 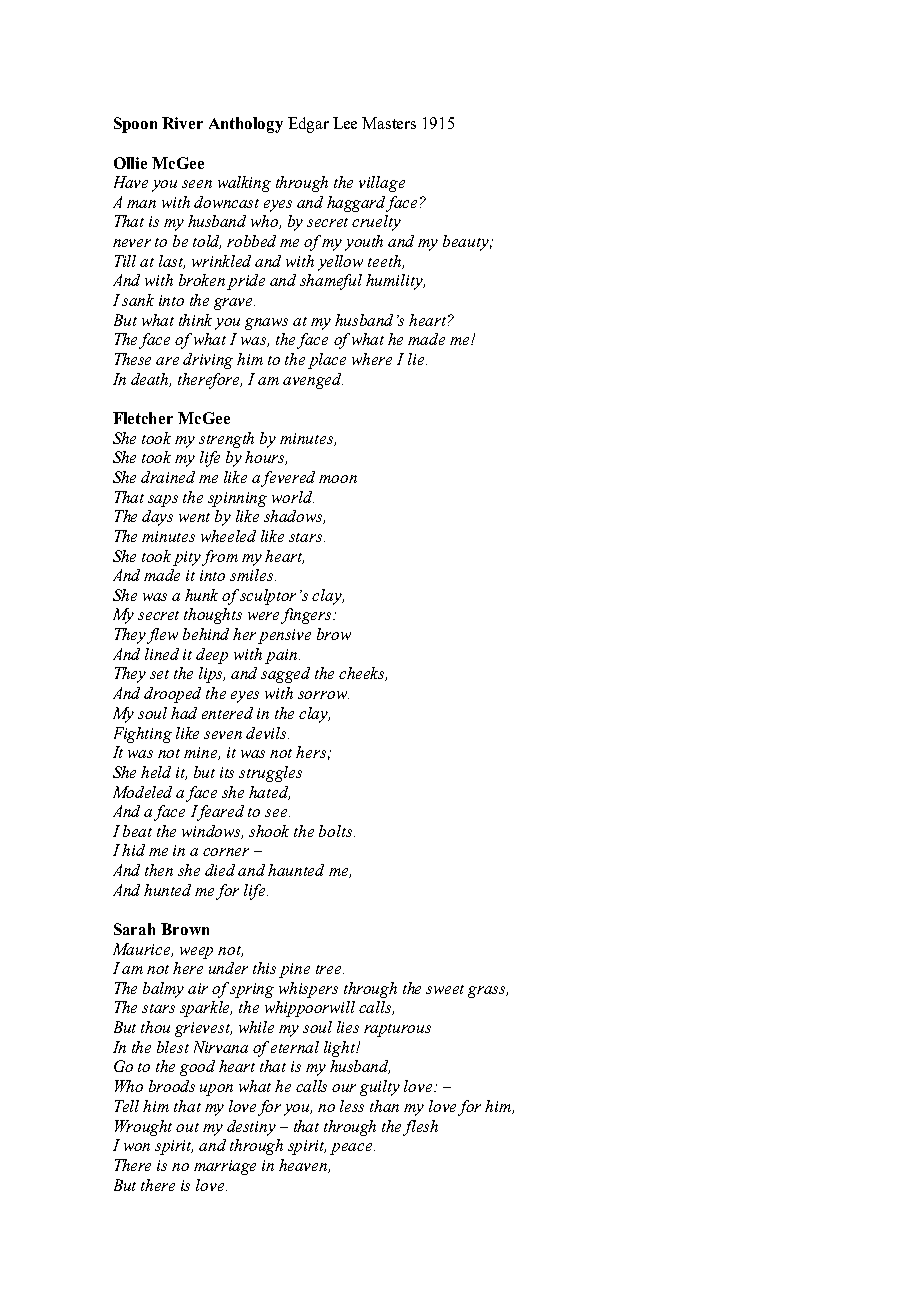 I want to click on Fletcher, so click(x=143, y=418).
